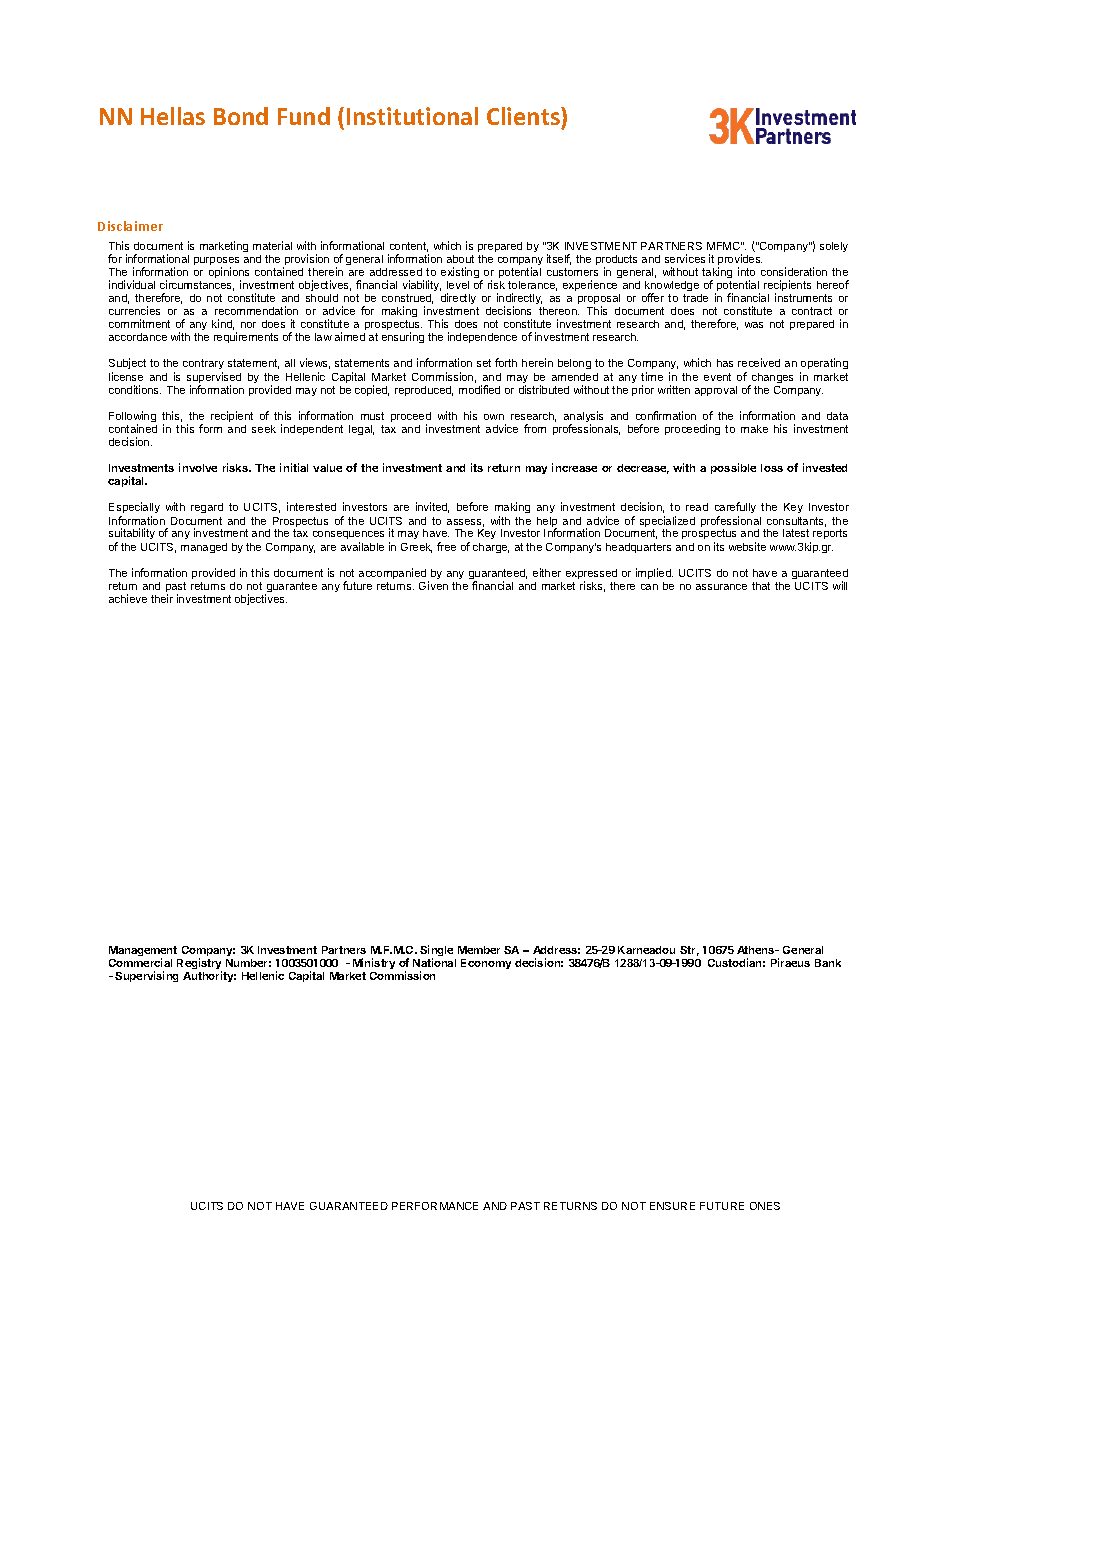 The image size is (1107, 1566). I want to click on Bond, so click(241, 116).
